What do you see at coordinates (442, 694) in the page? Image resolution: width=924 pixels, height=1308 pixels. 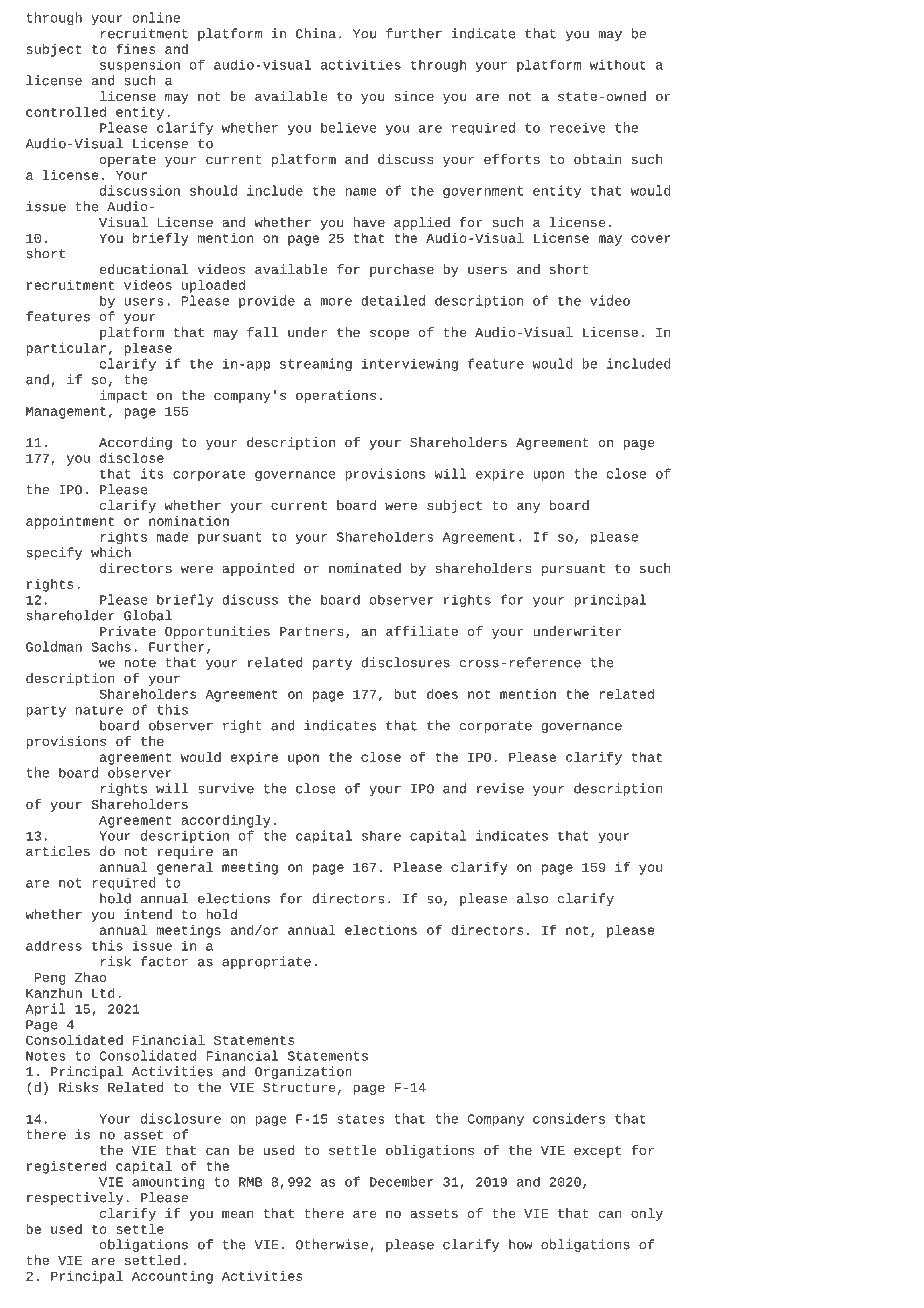 I see `does` at bounding box center [442, 694].
